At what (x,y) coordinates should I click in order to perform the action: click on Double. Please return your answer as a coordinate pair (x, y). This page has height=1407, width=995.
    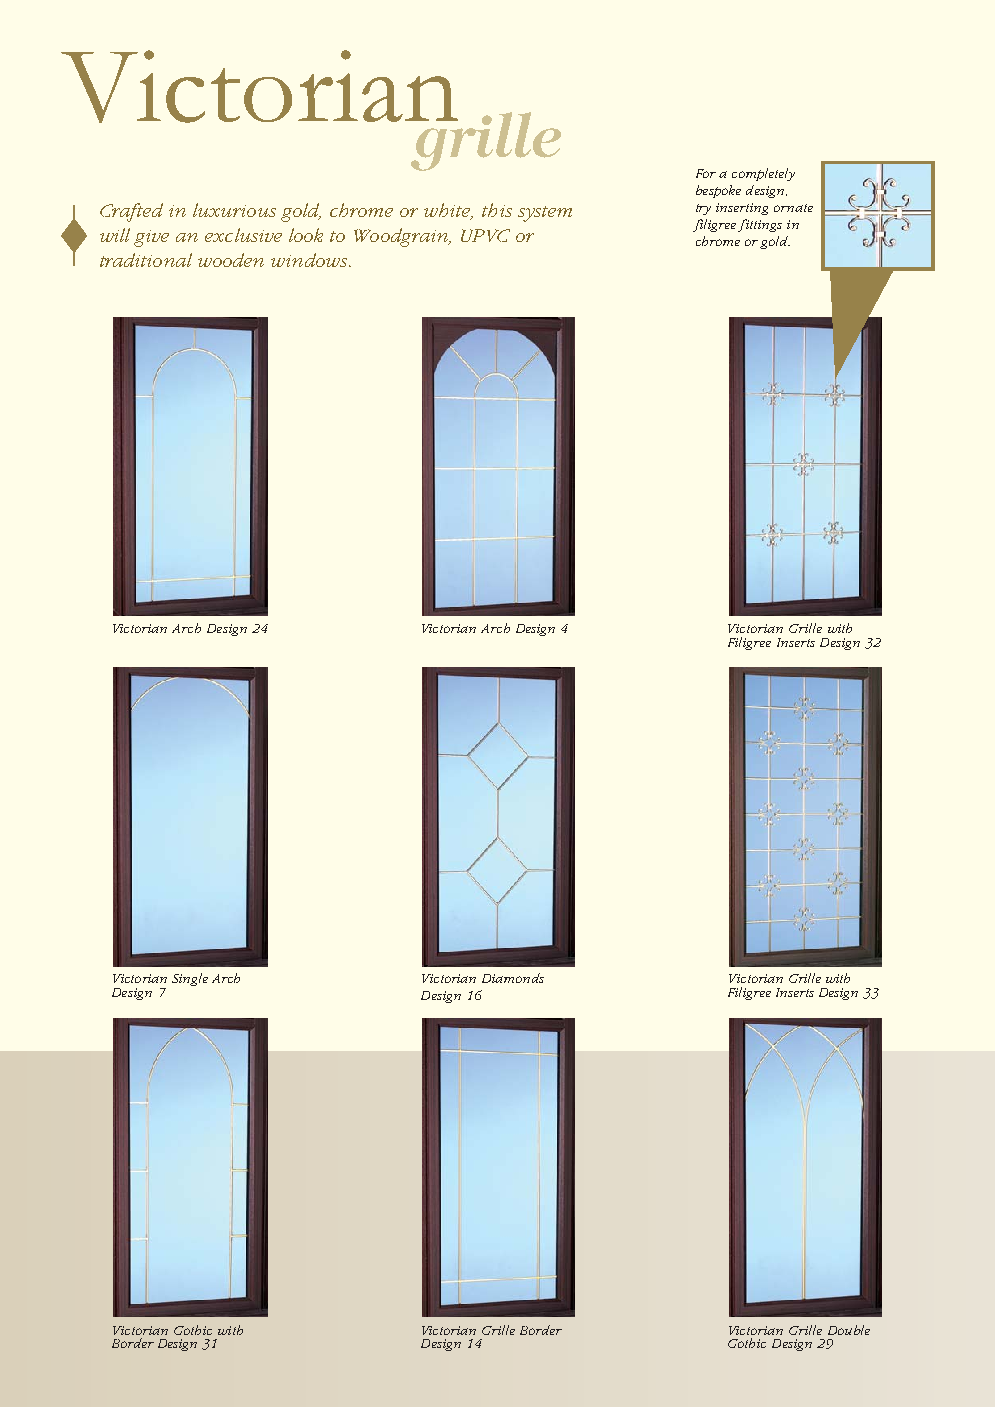
    Looking at the image, I should click on (849, 1330).
